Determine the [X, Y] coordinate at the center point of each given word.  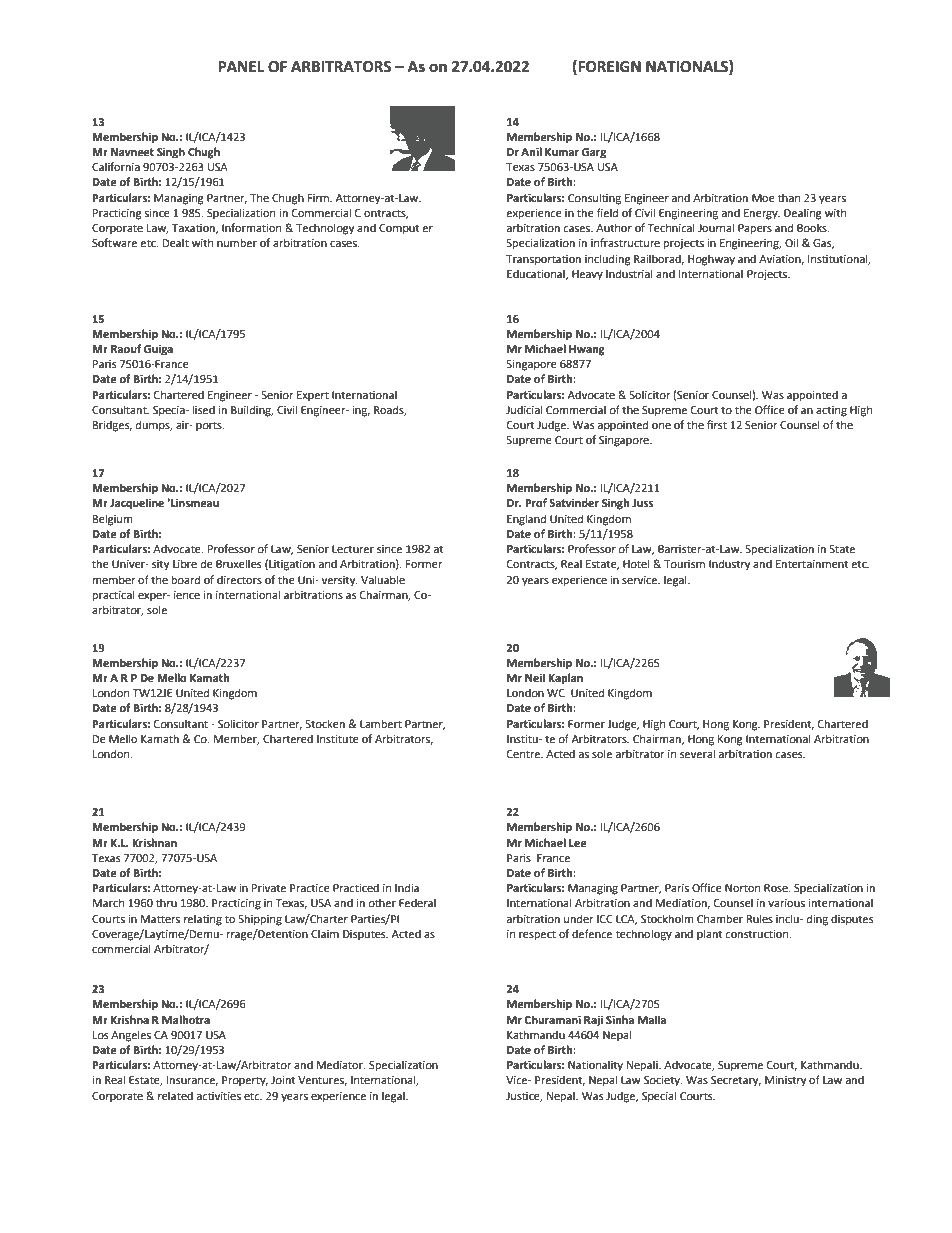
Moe [763, 198]
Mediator [341, 1065]
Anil [531, 151]
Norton [742, 888]
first [717, 424]
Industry [729, 565]
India [407, 887]
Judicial [524, 409]
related [175, 1096]
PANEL [241, 66]
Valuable [383, 580]
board [186, 580]
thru [166, 902]
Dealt [176, 242]
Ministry [785, 1081]
